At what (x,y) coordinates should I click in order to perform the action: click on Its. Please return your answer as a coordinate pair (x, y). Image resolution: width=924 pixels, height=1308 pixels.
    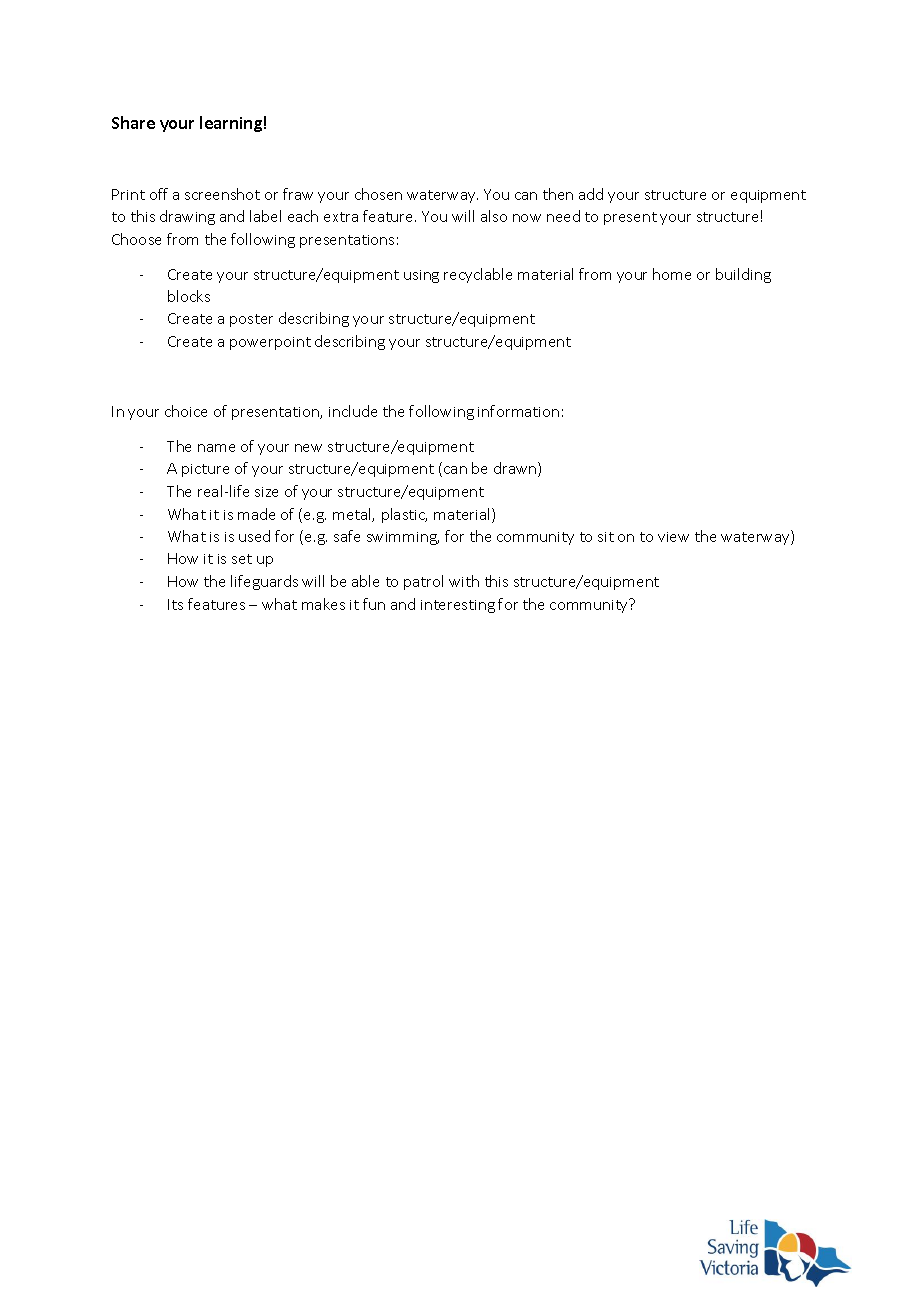
    Looking at the image, I should click on (175, 604).
